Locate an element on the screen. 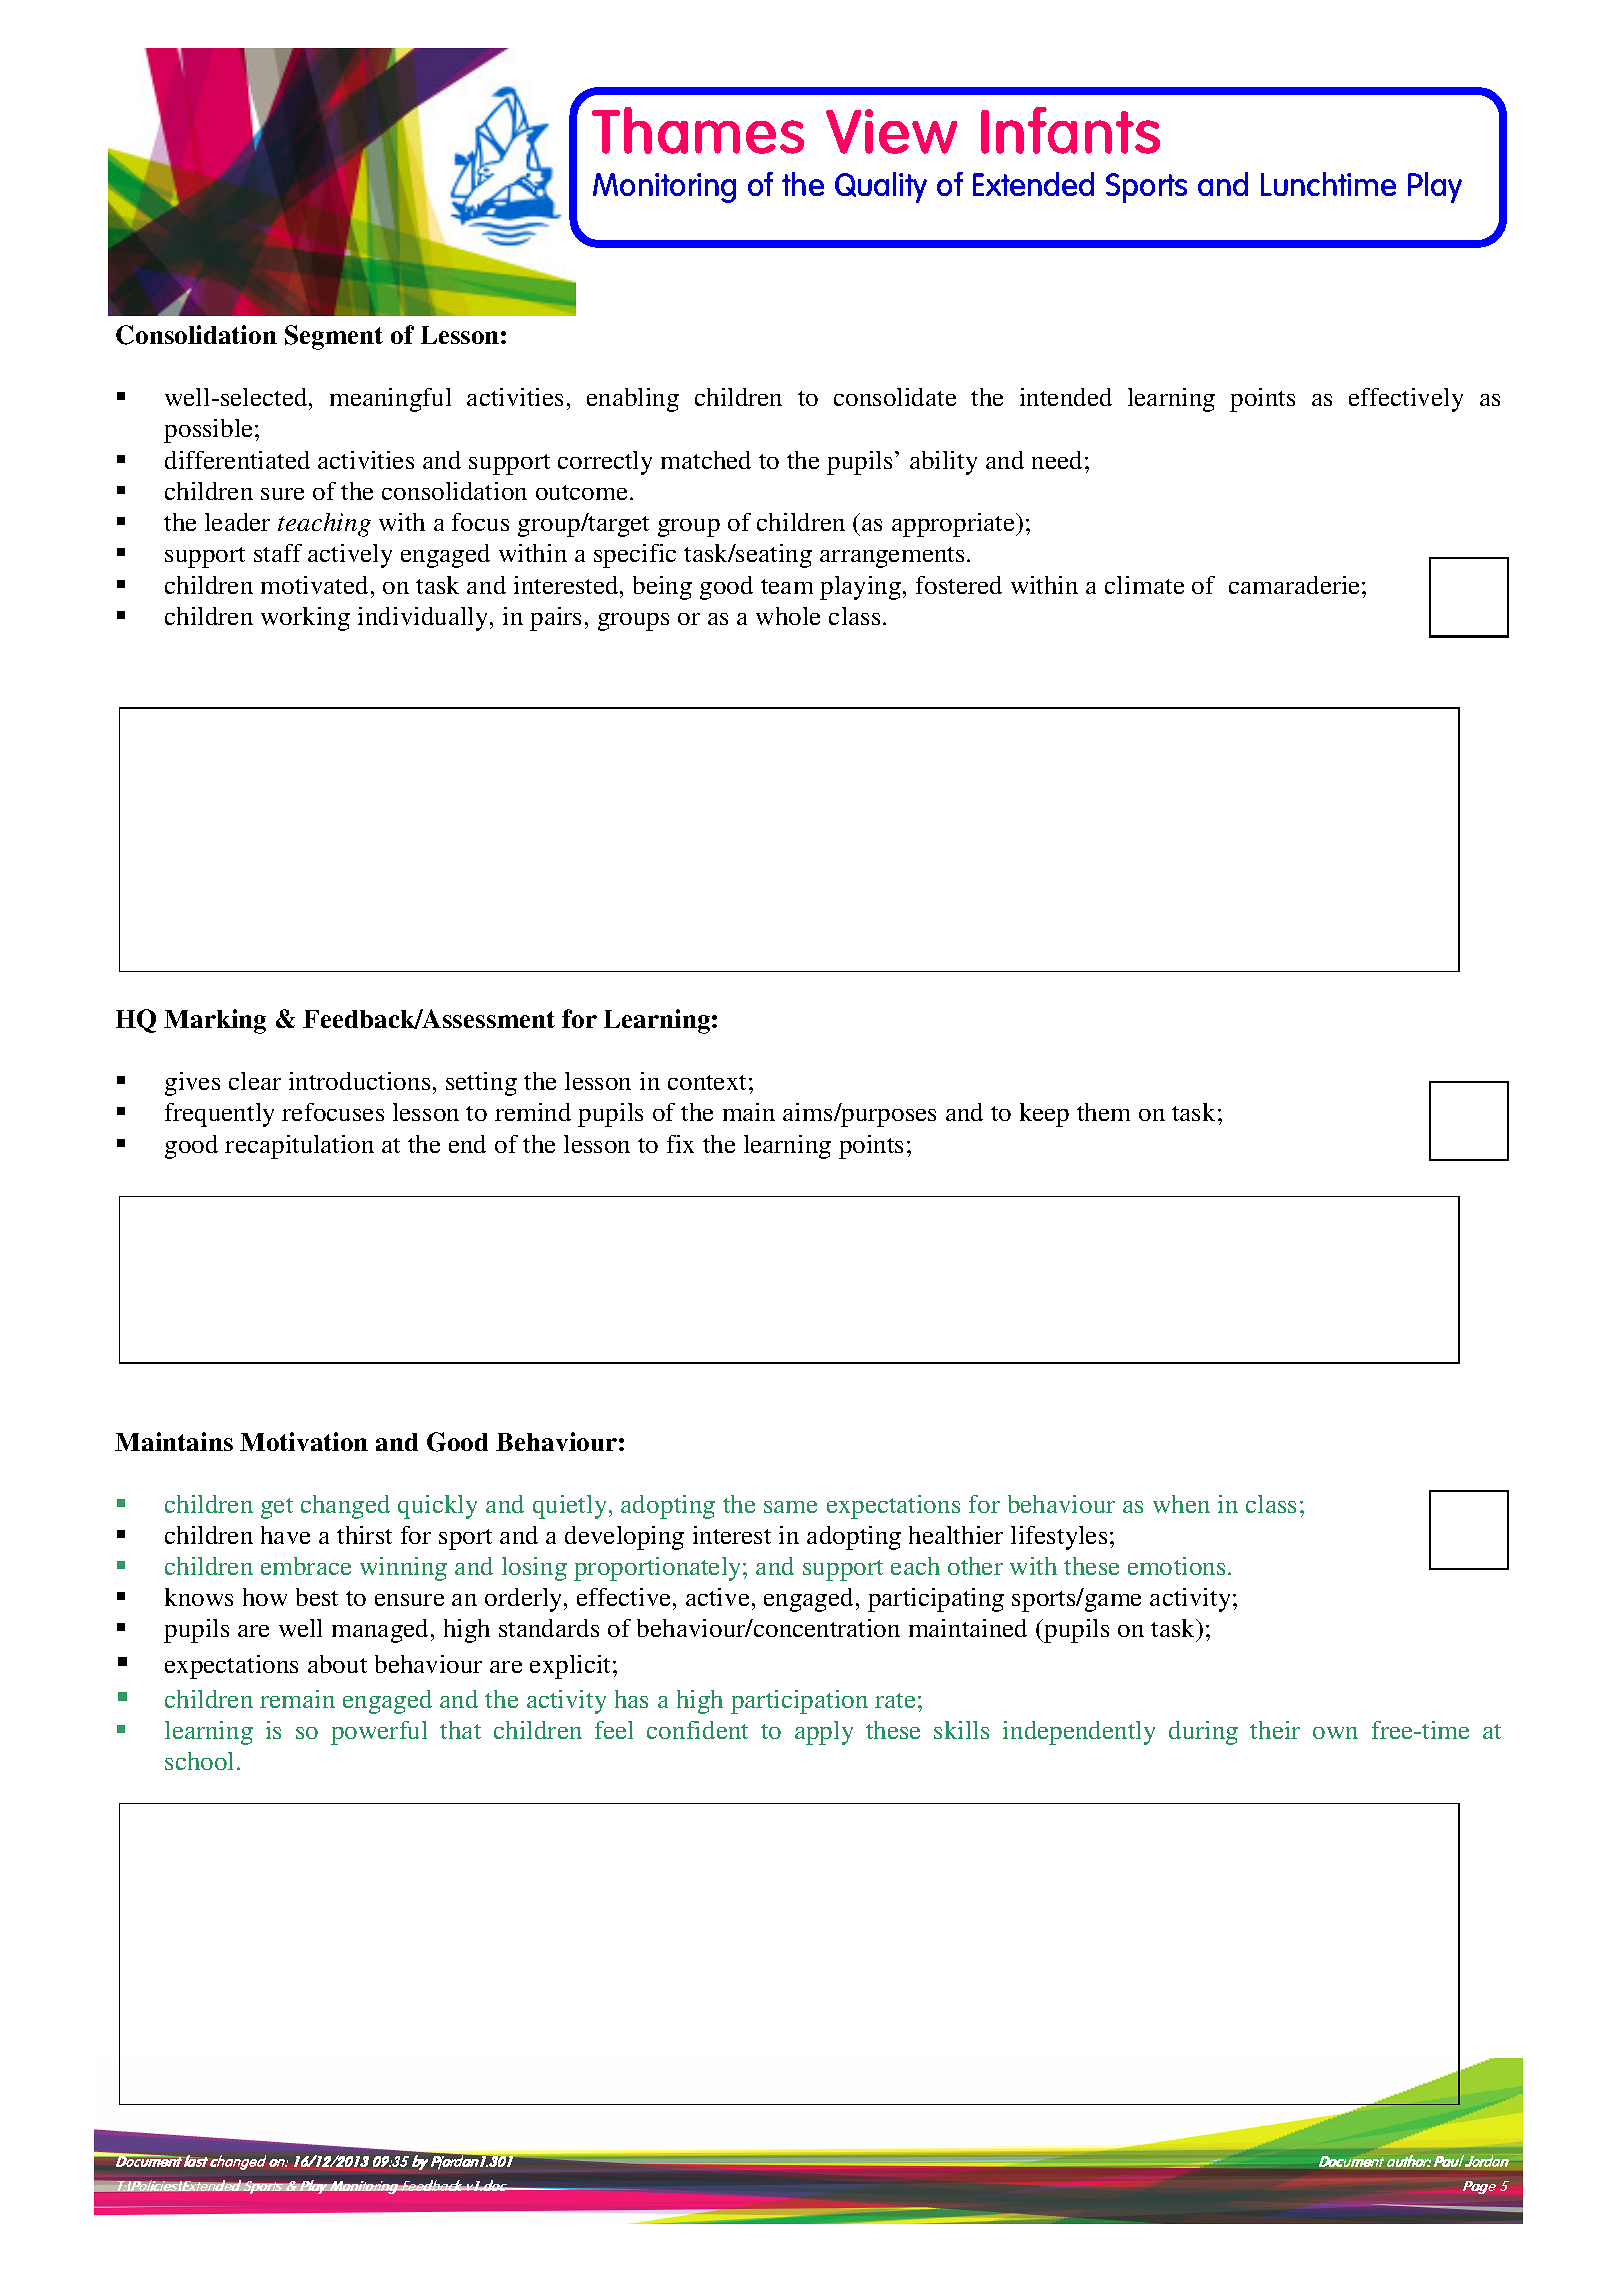 This screenshot has width=1617, height=2288. recapitulation is located at coordinates (299, 1147).
